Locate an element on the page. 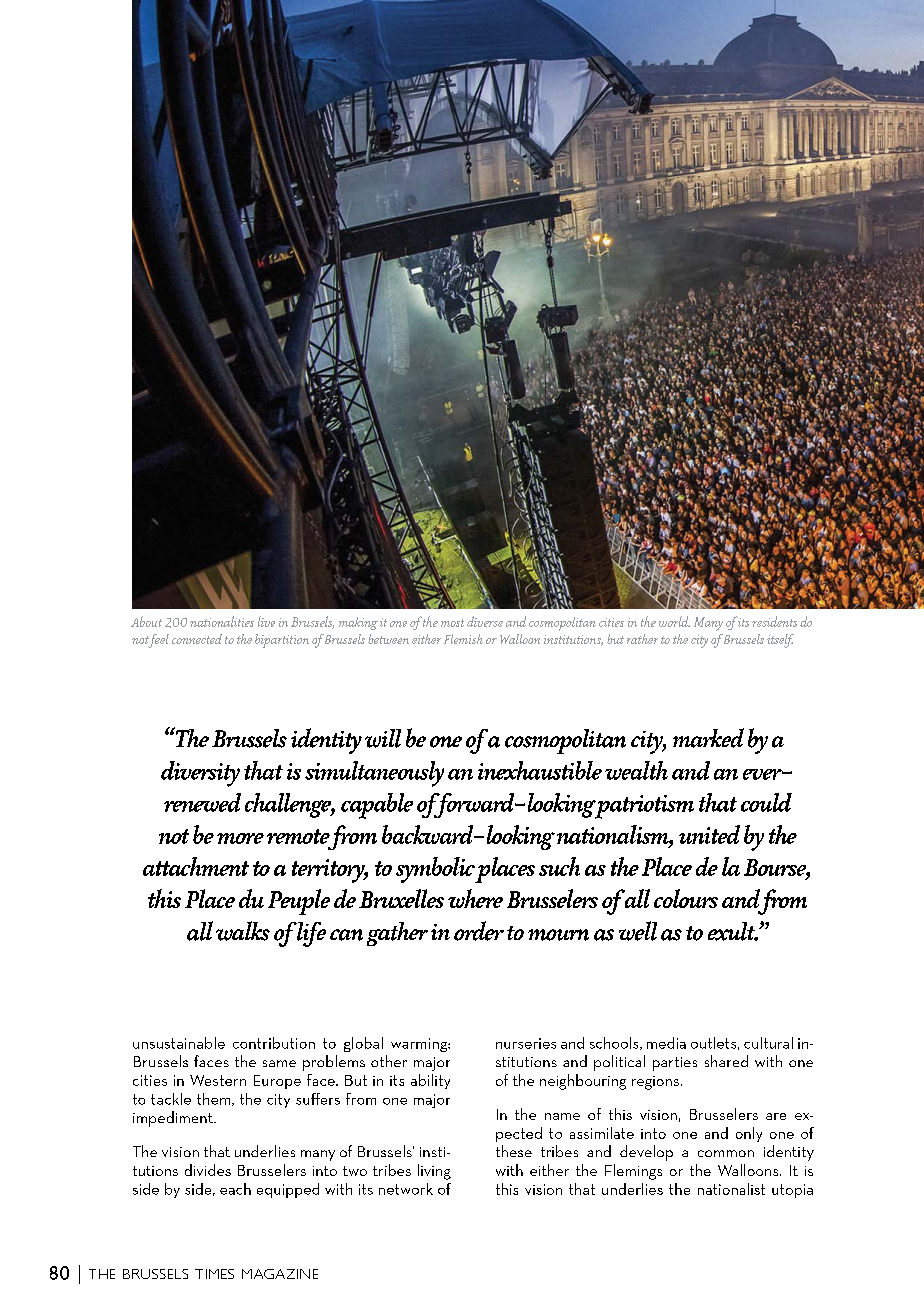  diversity is located at coordinates (200, 774).
